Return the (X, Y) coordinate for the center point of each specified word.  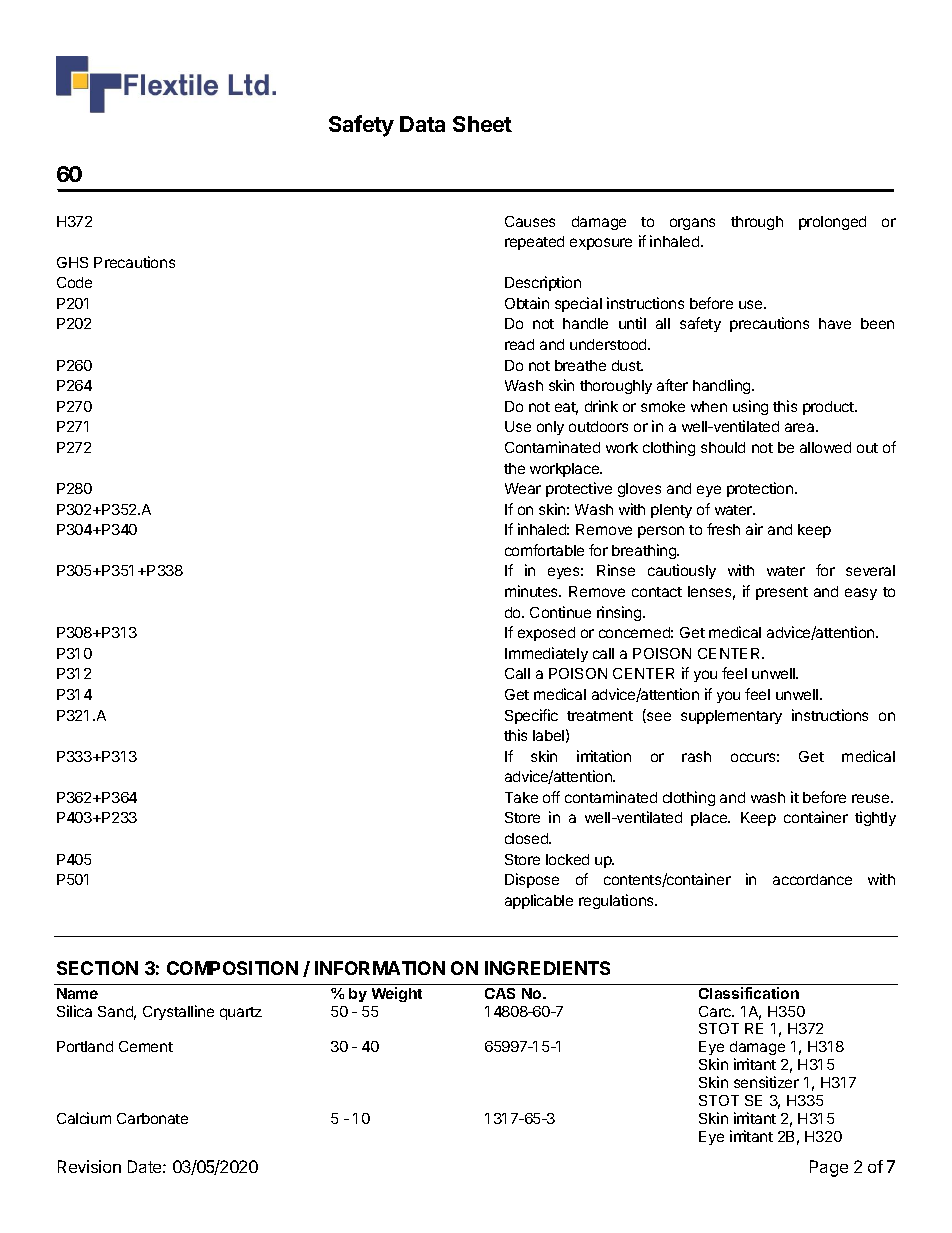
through (757, 223)
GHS (72, 262)
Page (829, 1168)
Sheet (482, 124)
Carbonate (152, 1118)
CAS (500, 993)
